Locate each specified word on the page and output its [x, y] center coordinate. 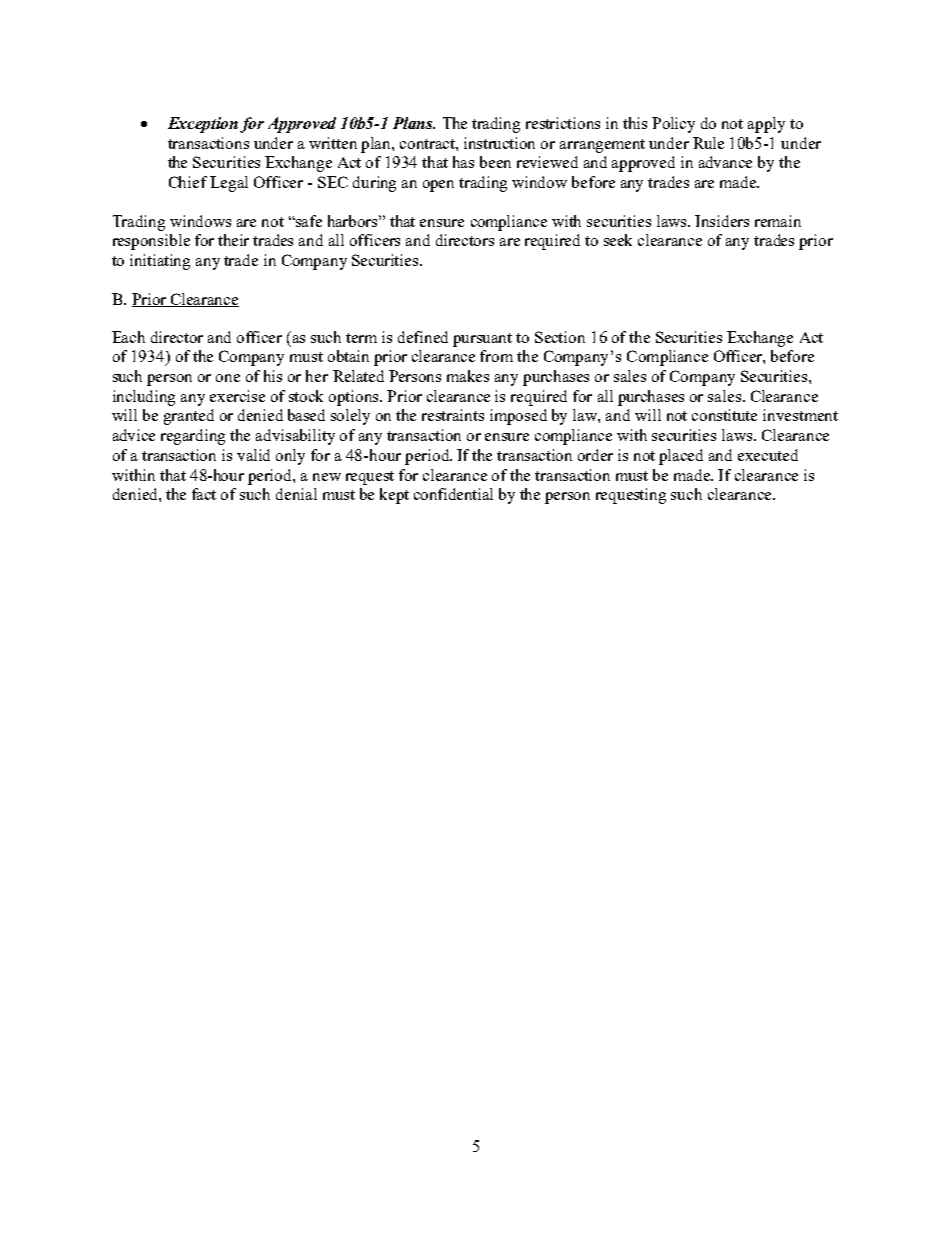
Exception [203, 125]
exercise [237, 396]
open [438, 186]
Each [128, 337]
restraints [453, 415]
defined [423, 337]
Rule [708, 143]
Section [560, 337]
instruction [499, 143]
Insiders [722, 221]
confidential [453, 494]
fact [204, 494]
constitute [724, 415]
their [233, 240]
